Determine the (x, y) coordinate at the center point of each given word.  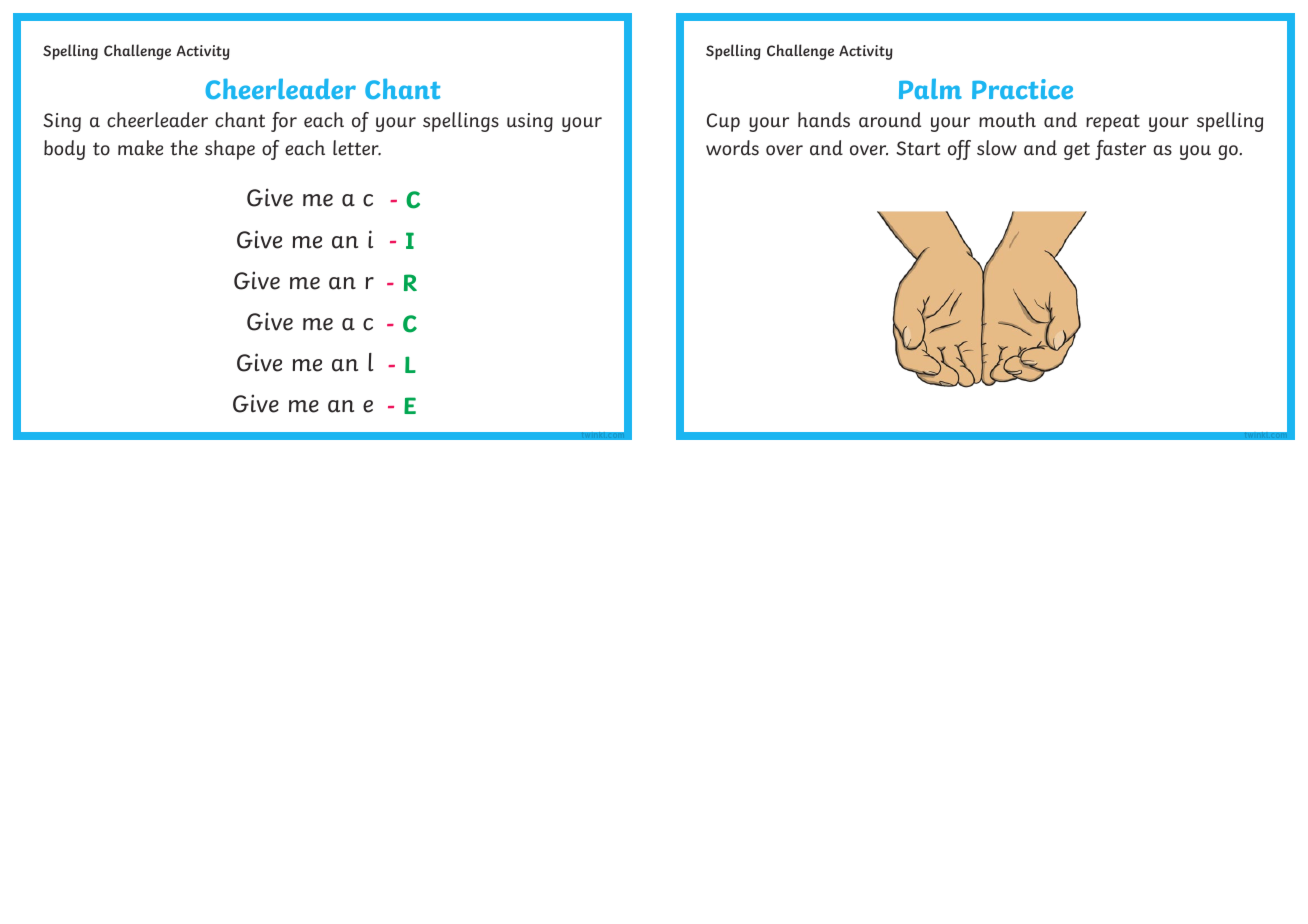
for (284, 122)
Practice (1022, 89)
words (732, 148)
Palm (930, 89)
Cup (723, 122)
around (890, 120)
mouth (1007, 120)
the (184, 148)
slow (997, 148)
